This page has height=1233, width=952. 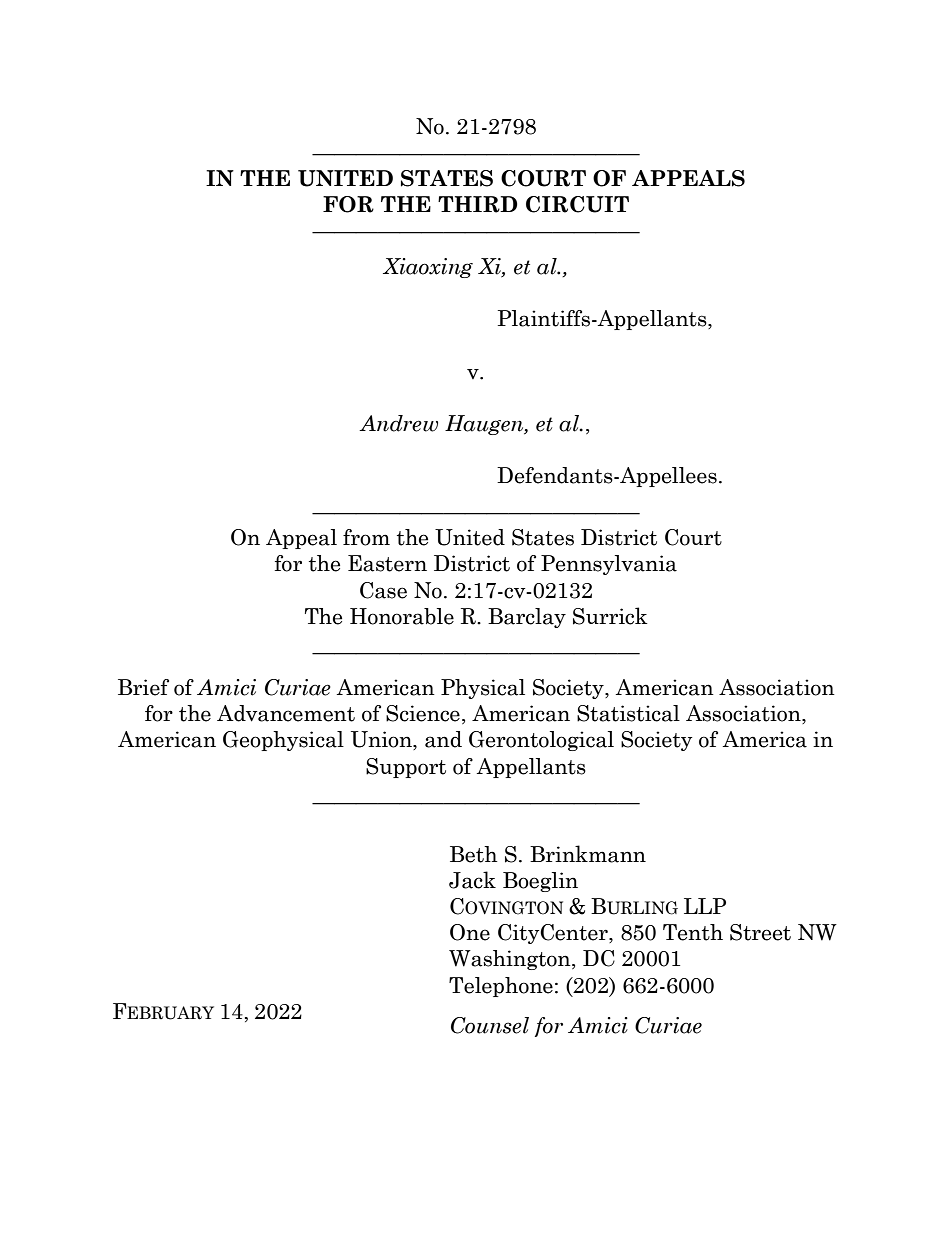 What do you see at coordinates (693, 932) in the page?
I see `Tenth` at bounding box center [693, 932].
